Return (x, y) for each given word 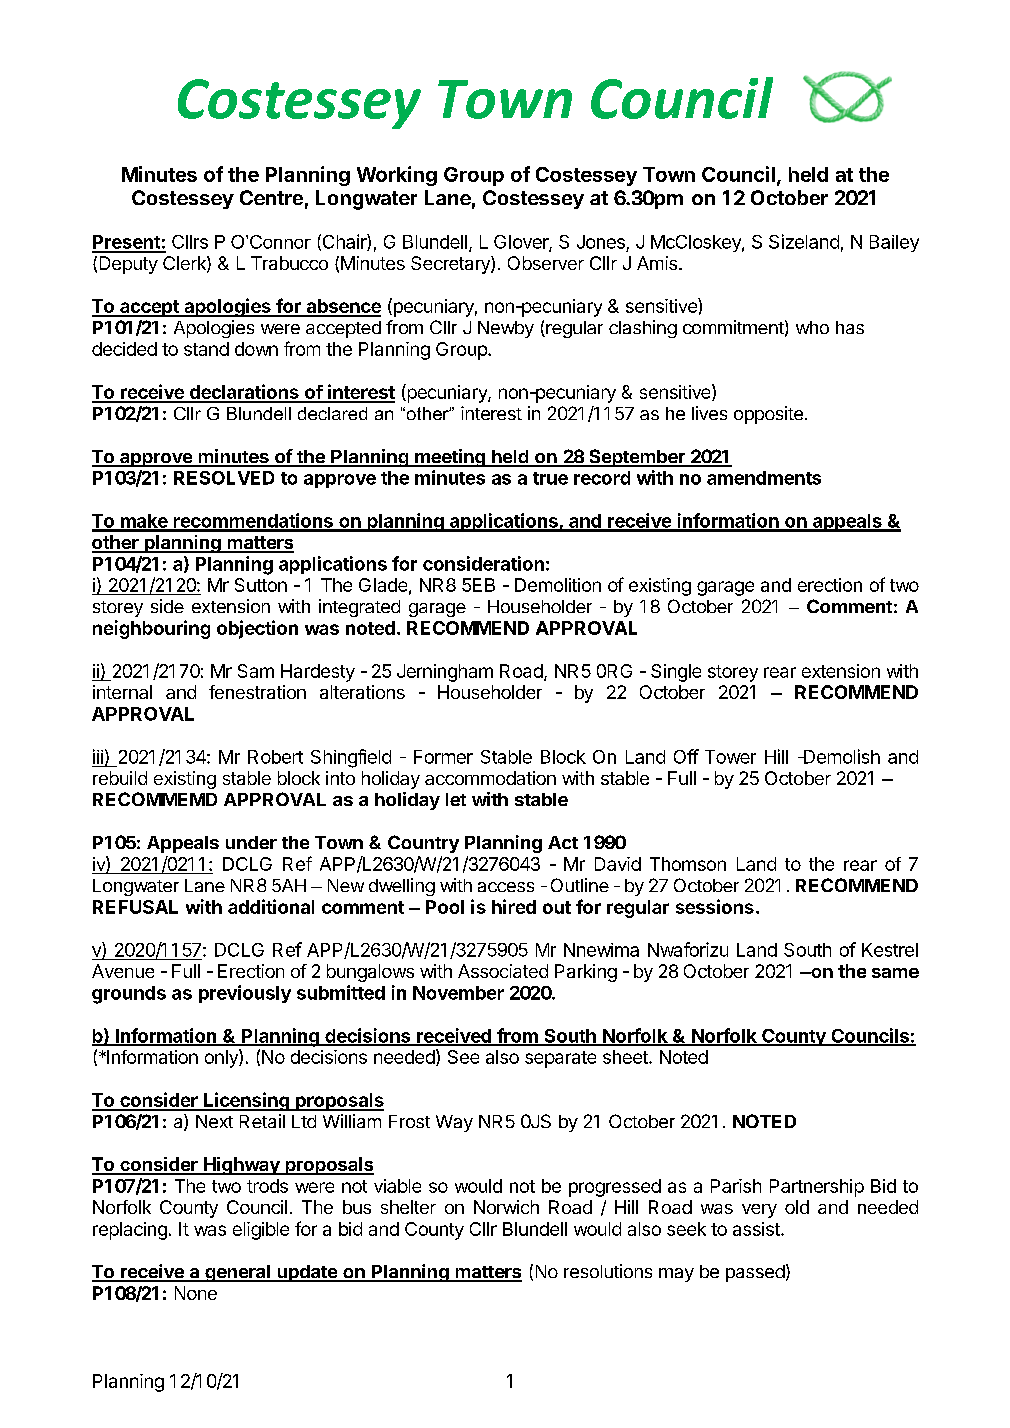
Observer (546, 263)
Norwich (506, 1207)
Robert (275, 757)
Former (443, 757)
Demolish (841, 756)
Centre (271, 197)
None (196, 1293)
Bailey (894, 243)
